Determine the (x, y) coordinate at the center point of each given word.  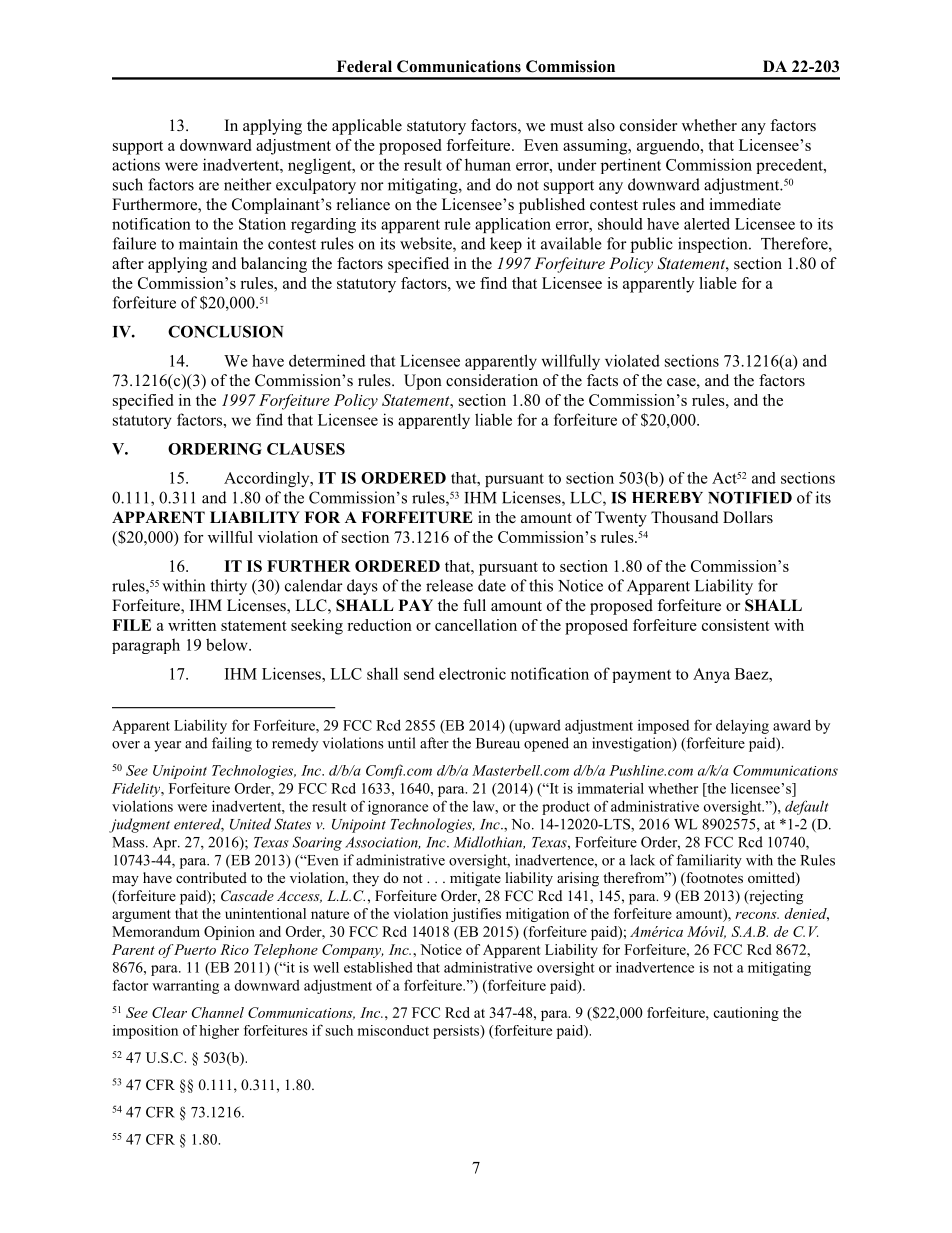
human (488, 164)
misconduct (393, 1030)
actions (136, 164)
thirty (229, 587)
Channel (218, 1012)
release (449, 585)
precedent (790, 166)
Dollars (748, 517)
